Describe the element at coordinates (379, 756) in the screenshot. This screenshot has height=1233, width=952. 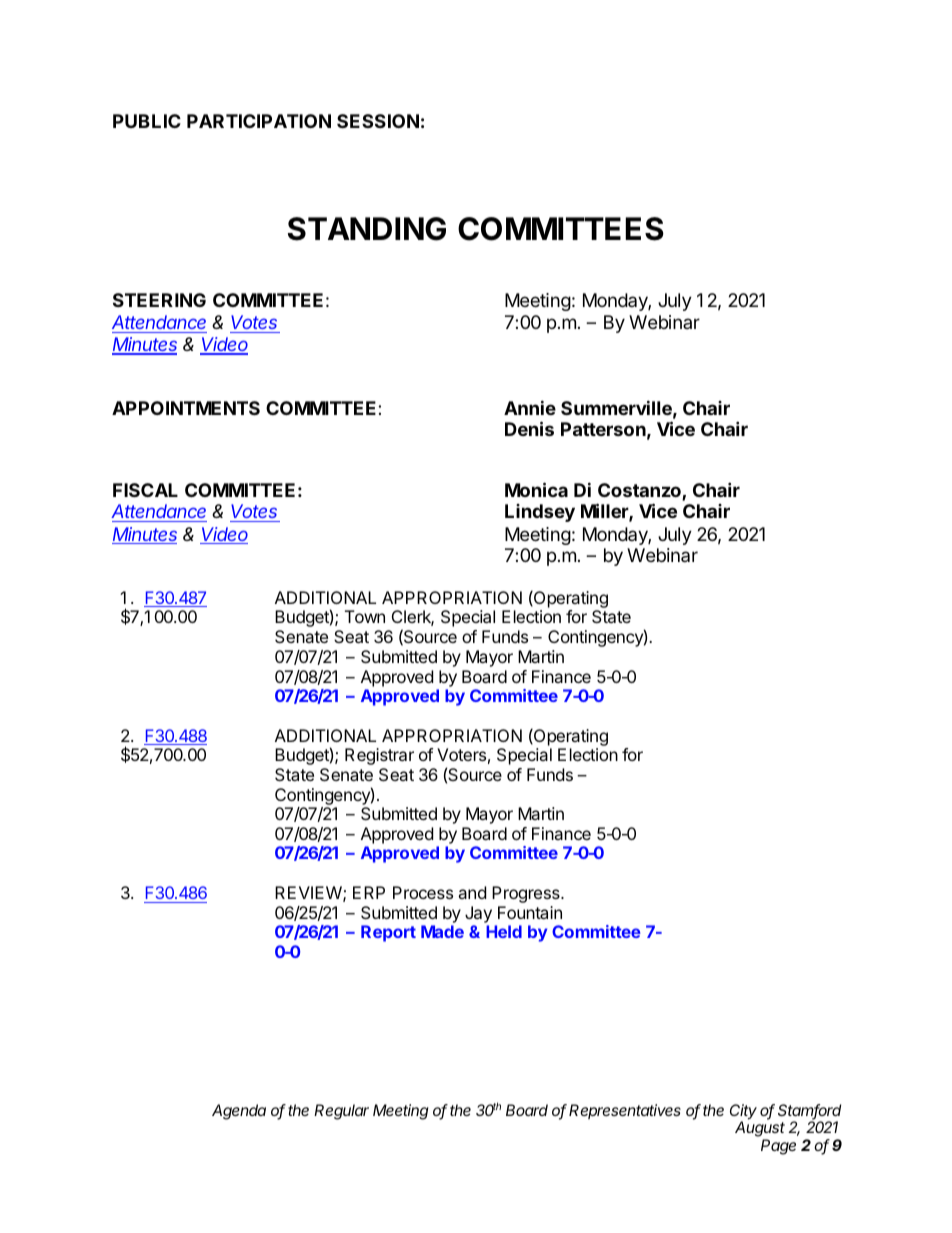
I see `Registrar` at that location.
